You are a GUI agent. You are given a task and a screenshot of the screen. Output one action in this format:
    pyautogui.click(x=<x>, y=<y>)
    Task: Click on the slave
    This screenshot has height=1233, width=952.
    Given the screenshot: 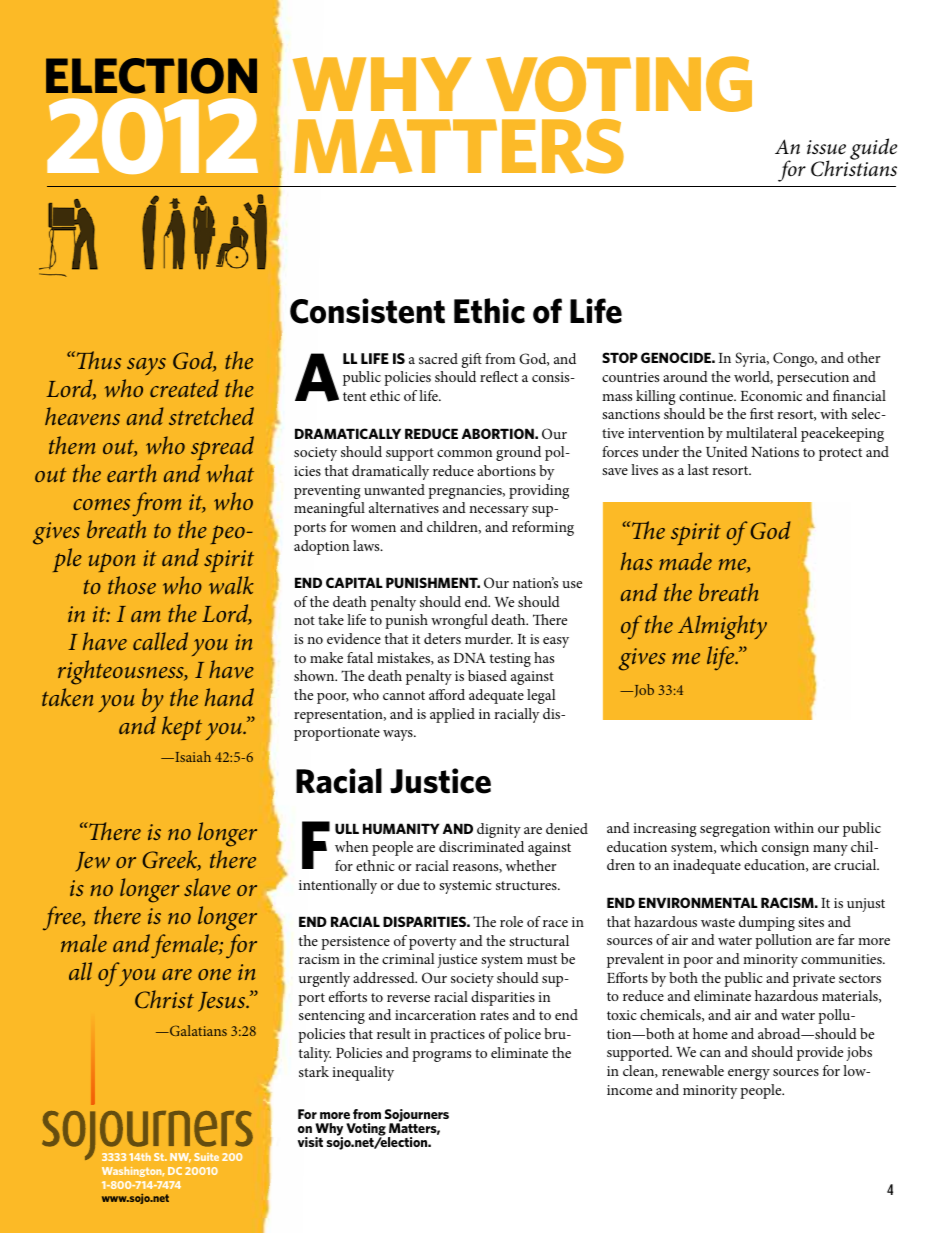 What is the action you would take?
    pyautogui.click(x=207, y=887)
